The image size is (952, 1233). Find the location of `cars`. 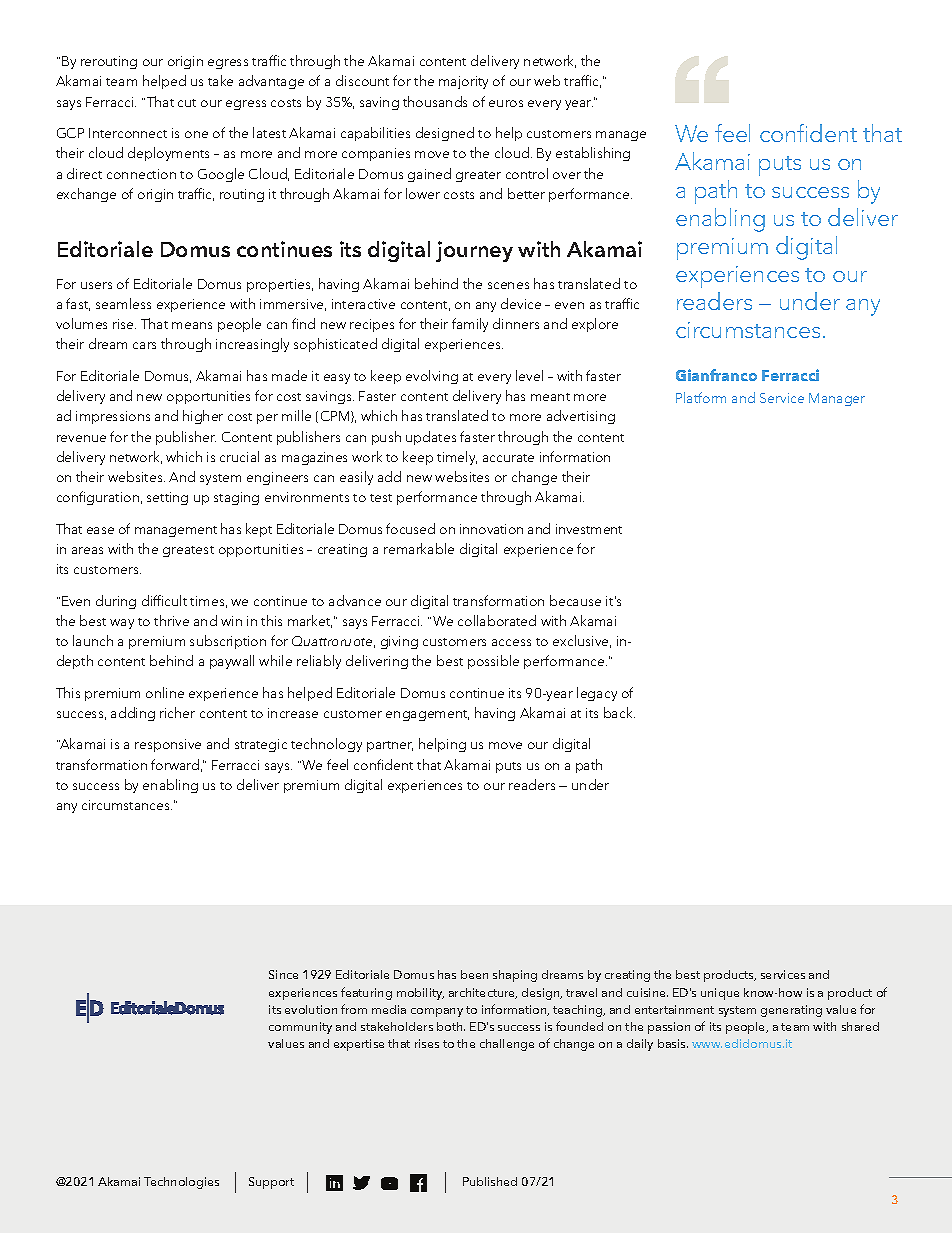

cars is located at coordinates (144, 345).
